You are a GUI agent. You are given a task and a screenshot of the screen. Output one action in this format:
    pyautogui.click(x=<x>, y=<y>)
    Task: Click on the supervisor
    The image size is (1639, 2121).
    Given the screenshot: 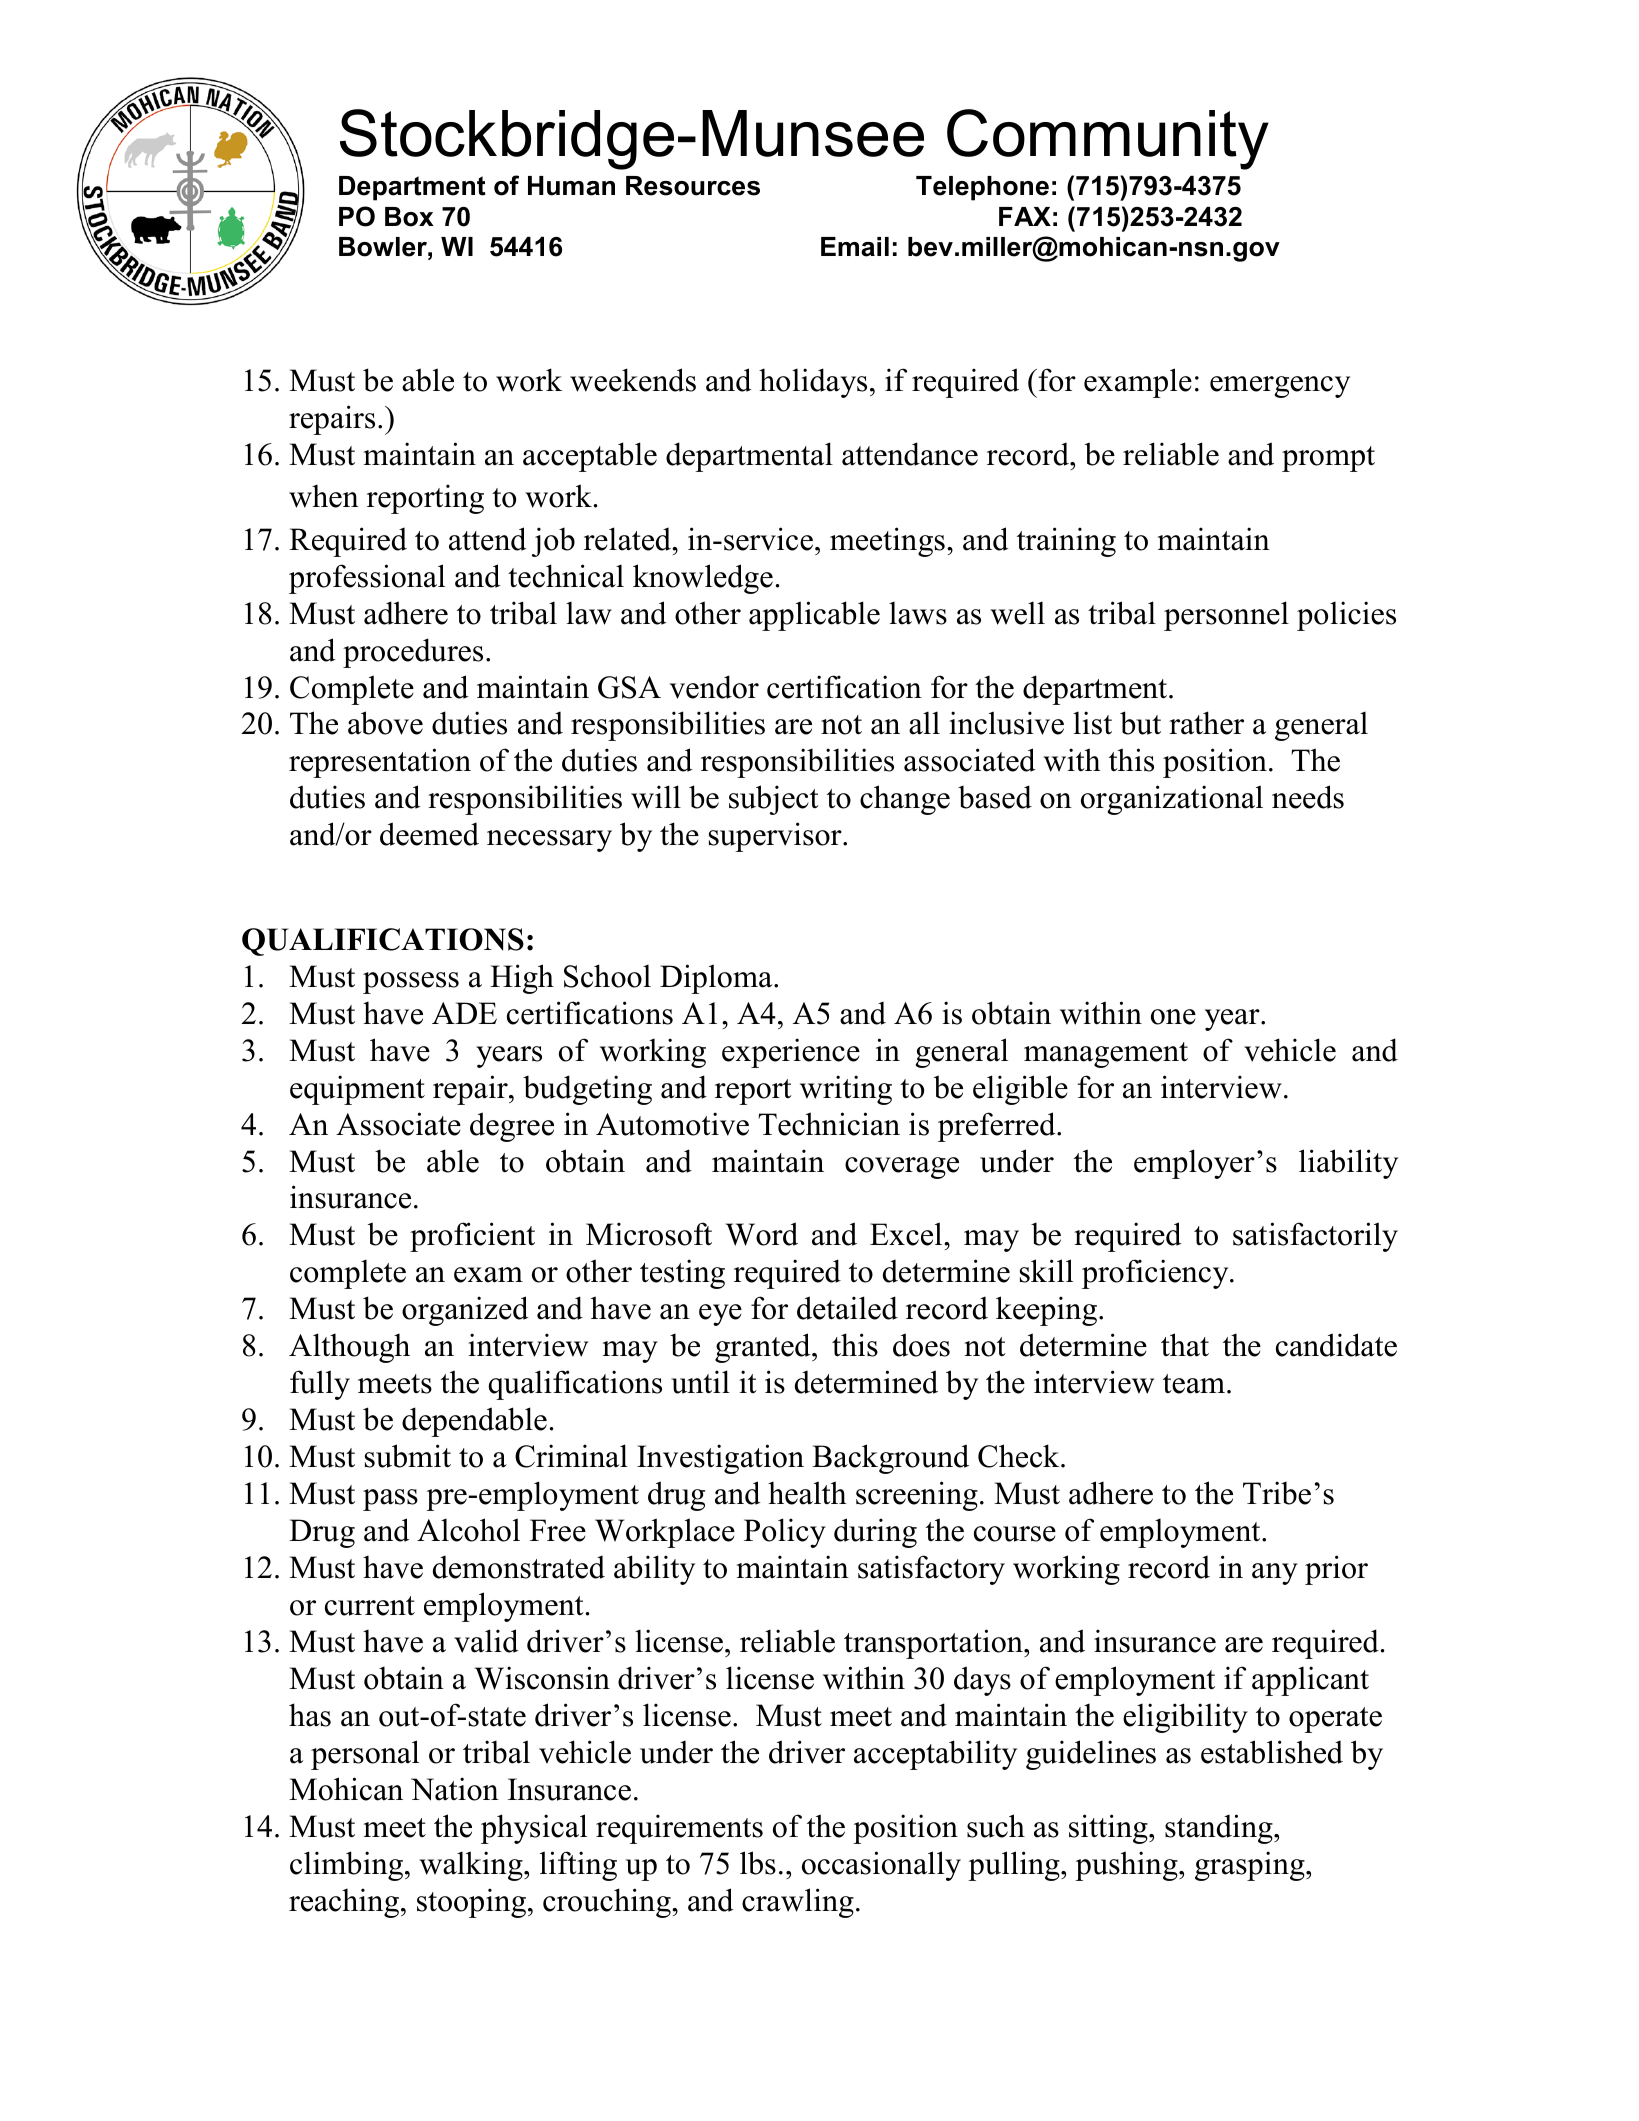 What is the action you would take?
    pyautogui.click(x=776, y=837)
